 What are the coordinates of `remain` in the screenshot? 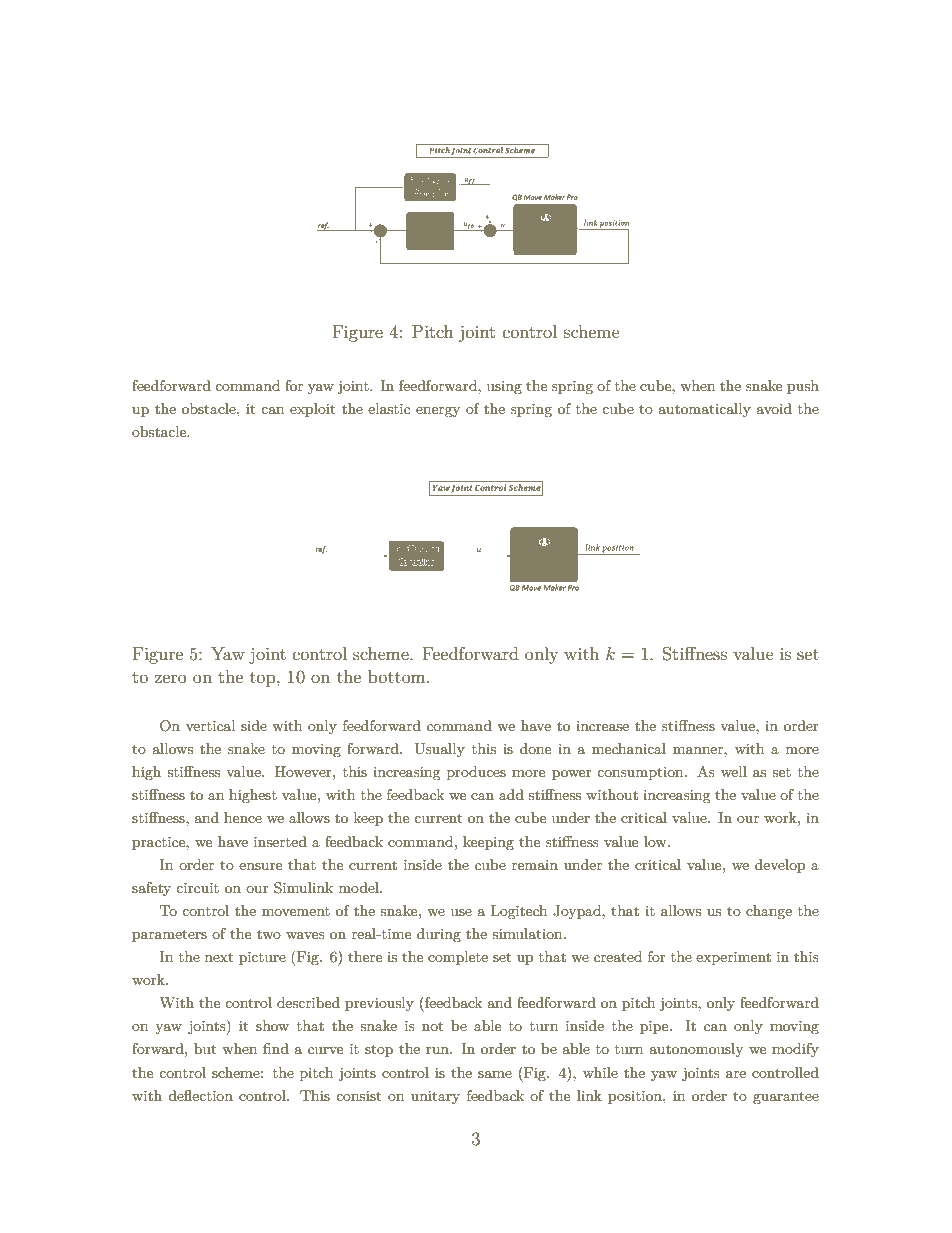 It's located at (535, 865).
